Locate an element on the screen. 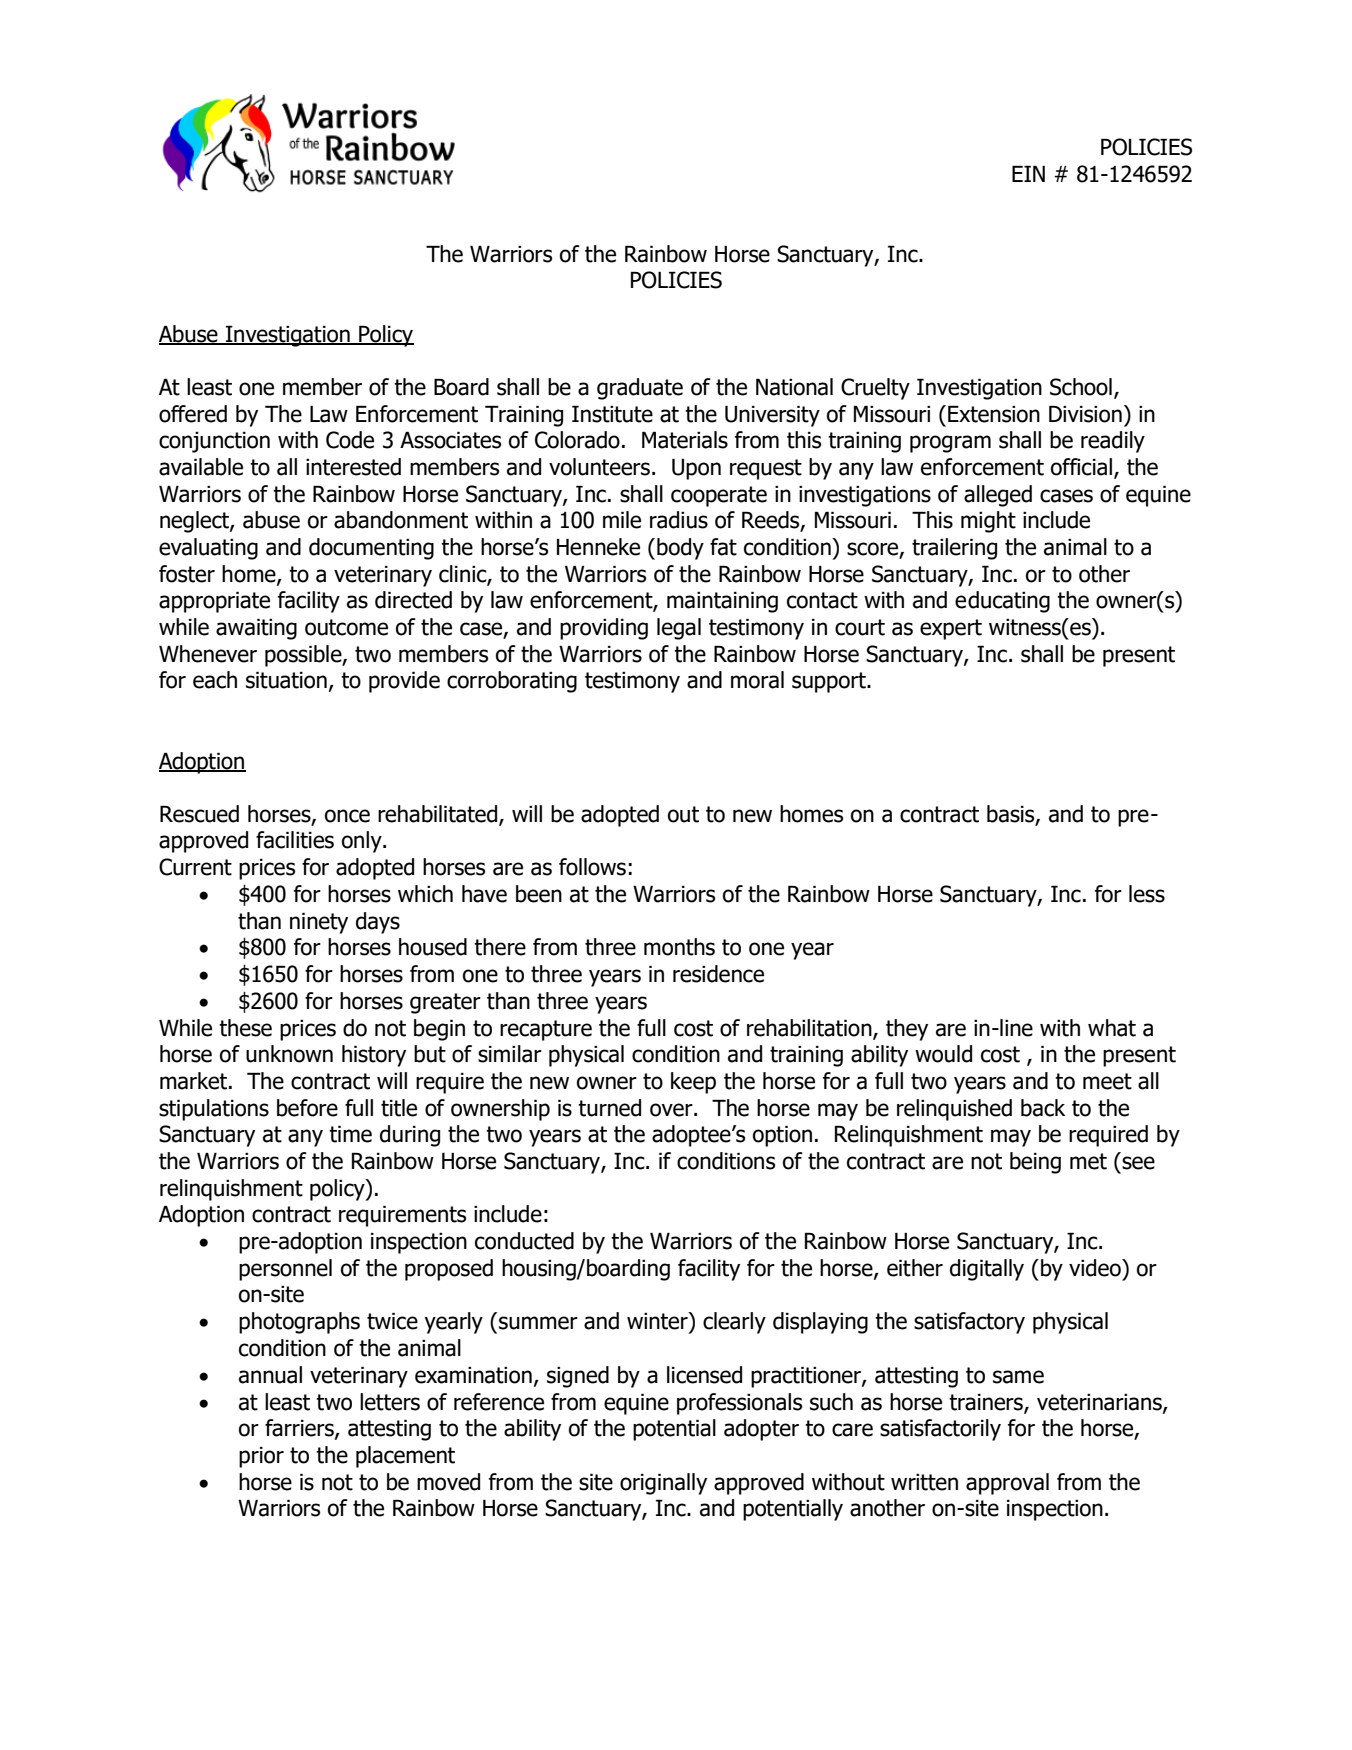  prior is located at coordinates (261, 1457).
